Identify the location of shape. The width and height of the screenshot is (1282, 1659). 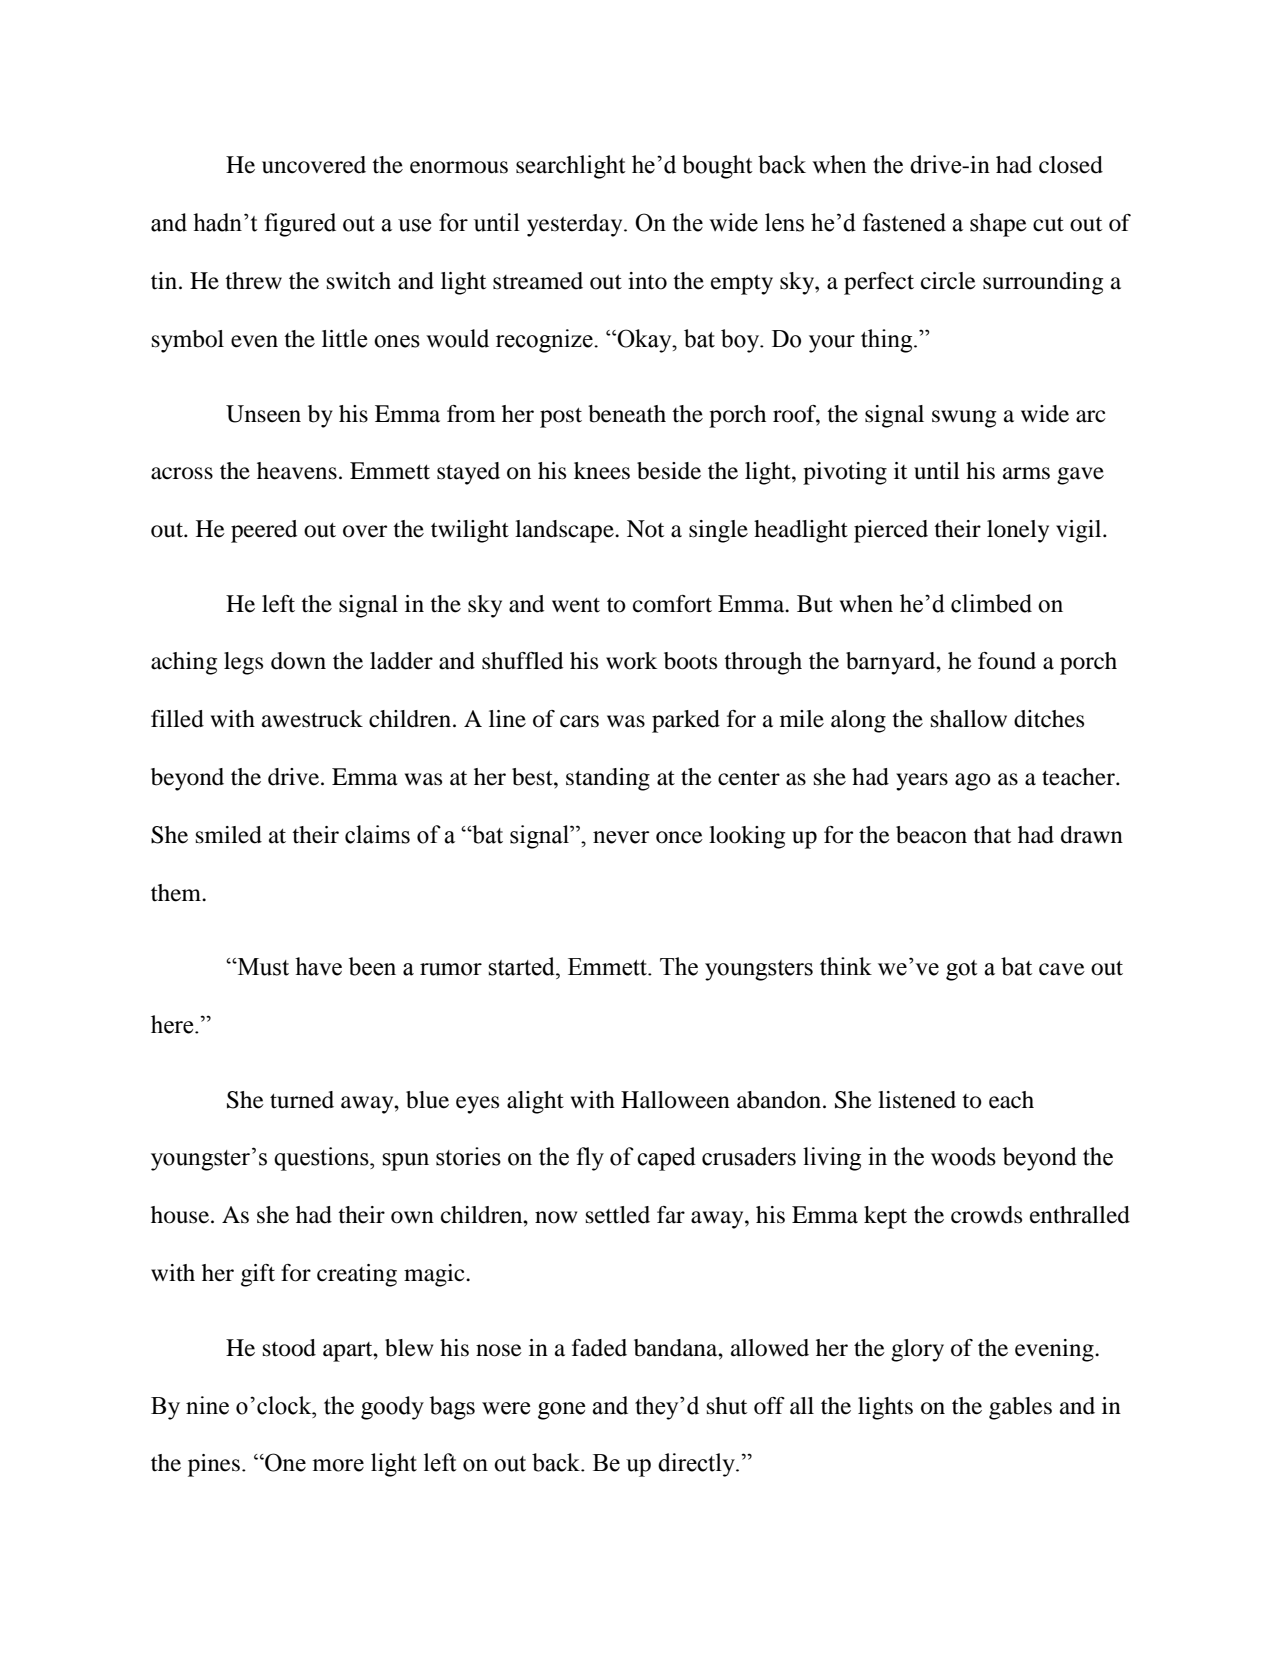
(998, 225).
